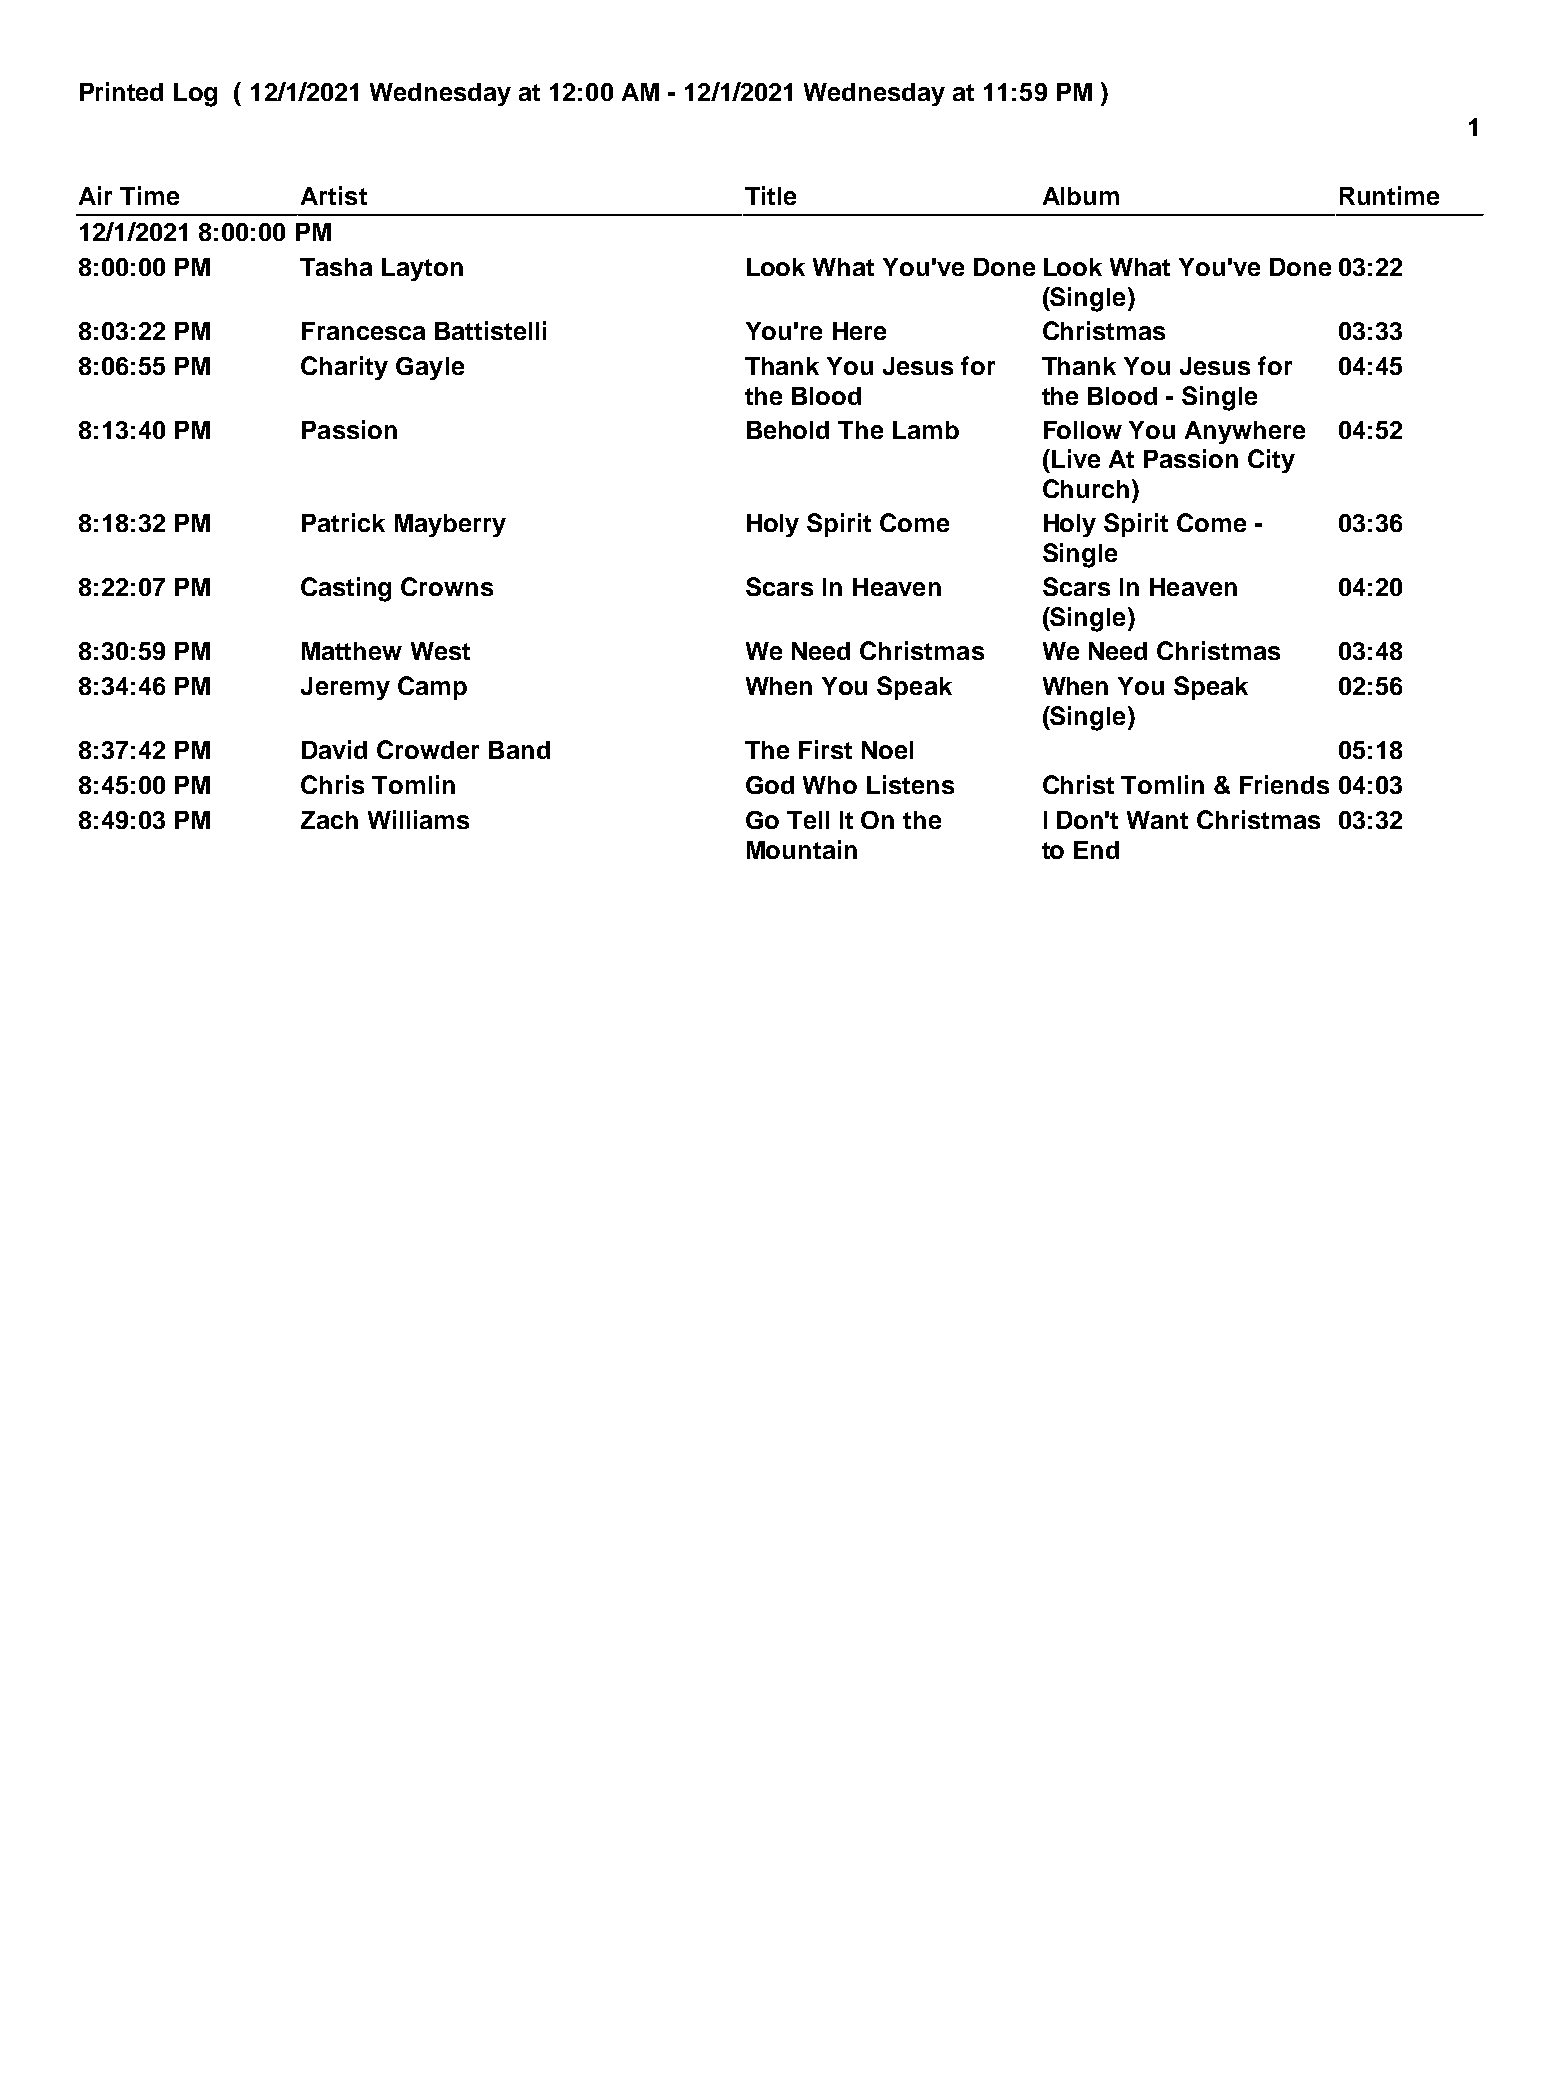 The height and width of the screenshot is (2073, 1558). I want to click on Zach, so click(329, 820).
